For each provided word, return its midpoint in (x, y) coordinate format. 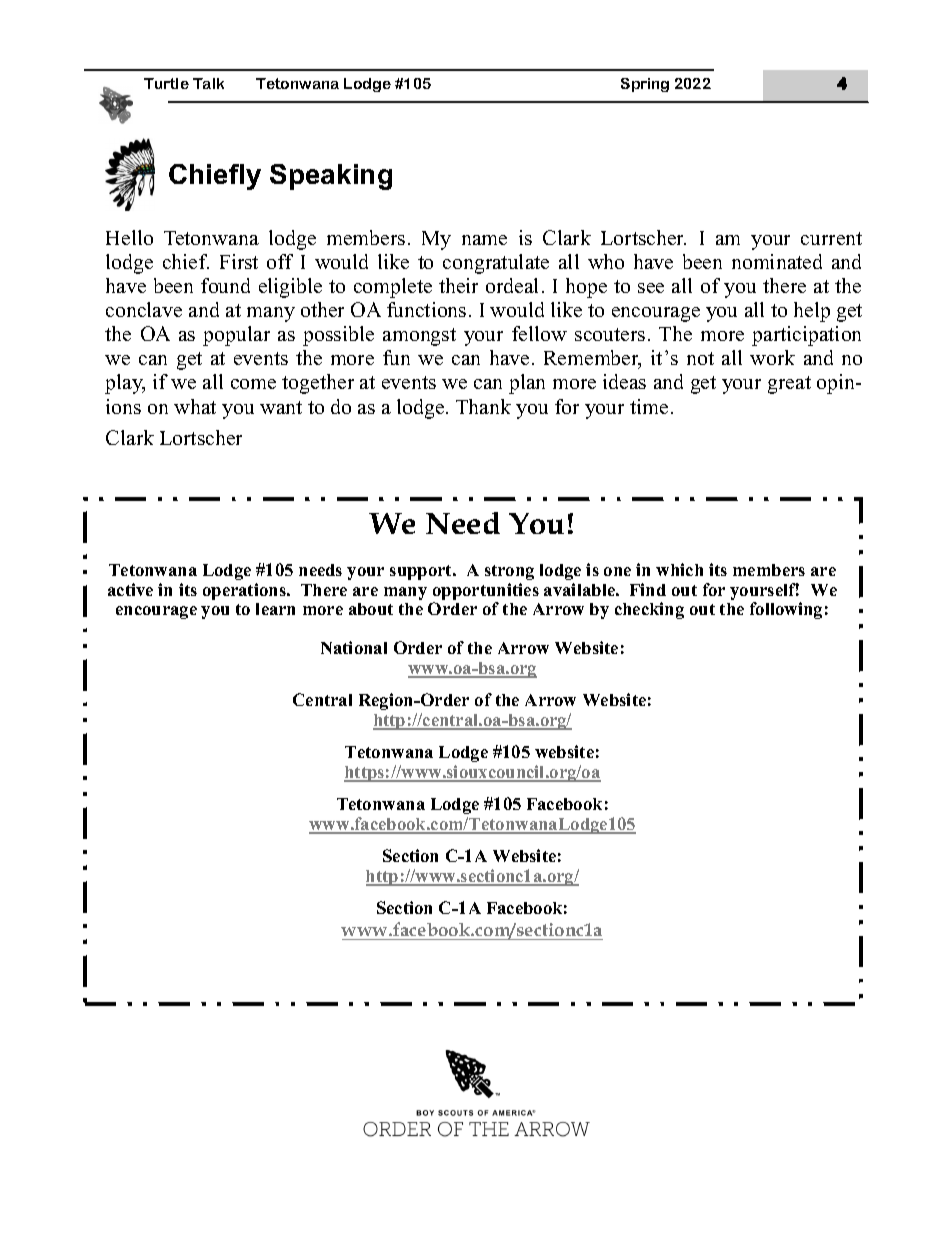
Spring (645, 85)
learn (275, 609)
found (225, 285)
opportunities (486, 593)
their (458, 285)
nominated (777, 261)
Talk (208, 83)
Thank (483, 406)
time (649, 406)
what (195, 406)
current (831, 238)
